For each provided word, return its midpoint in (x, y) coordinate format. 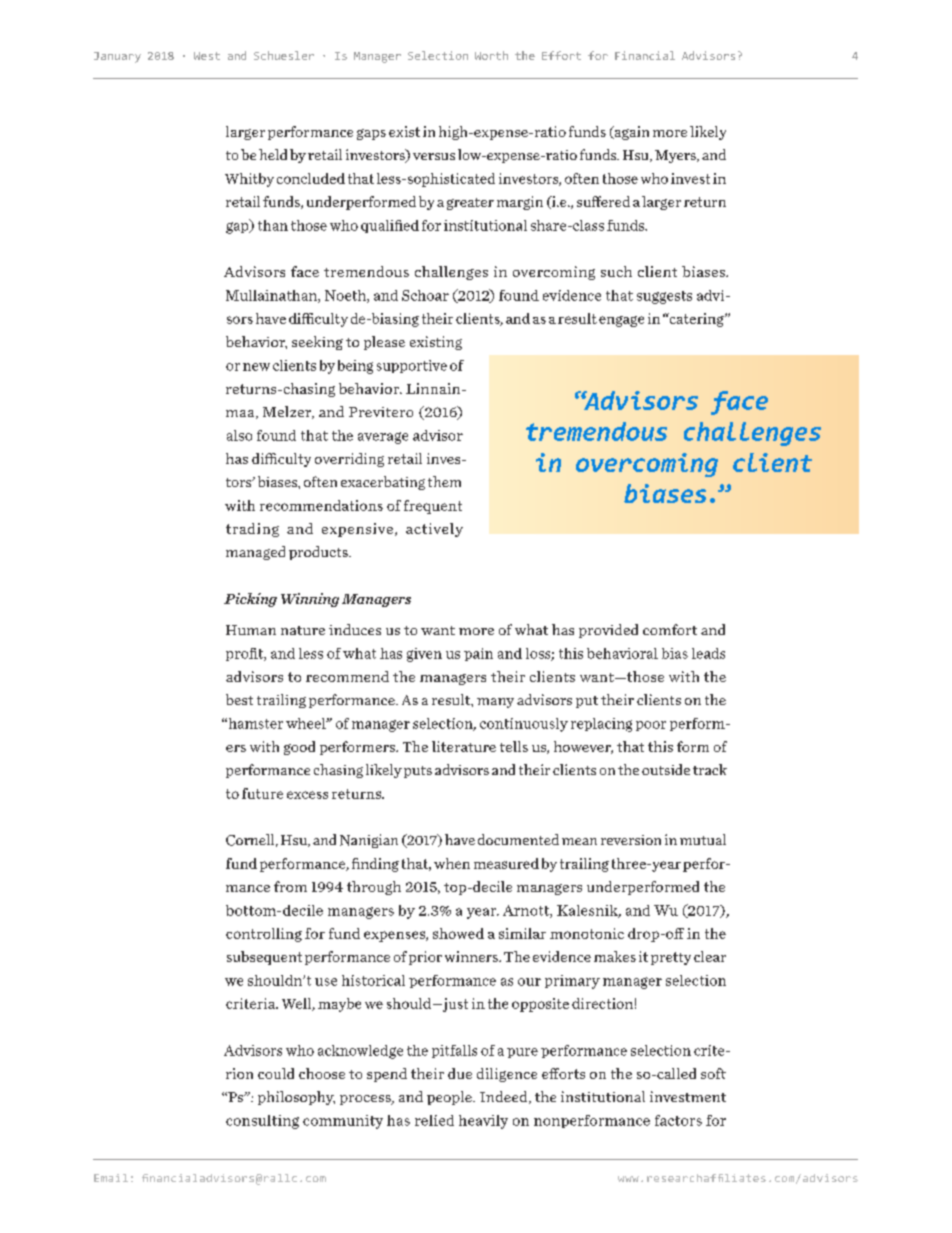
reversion (631, 840)
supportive (412, 366)
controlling (264, 935)
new (256, 367)
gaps (371, 134)
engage (621, 321)
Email (111, 1178)
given (424, 655)
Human (251, 630)
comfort (670, 629)
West (207, 56)
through (374, 888)
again (630, 133)
